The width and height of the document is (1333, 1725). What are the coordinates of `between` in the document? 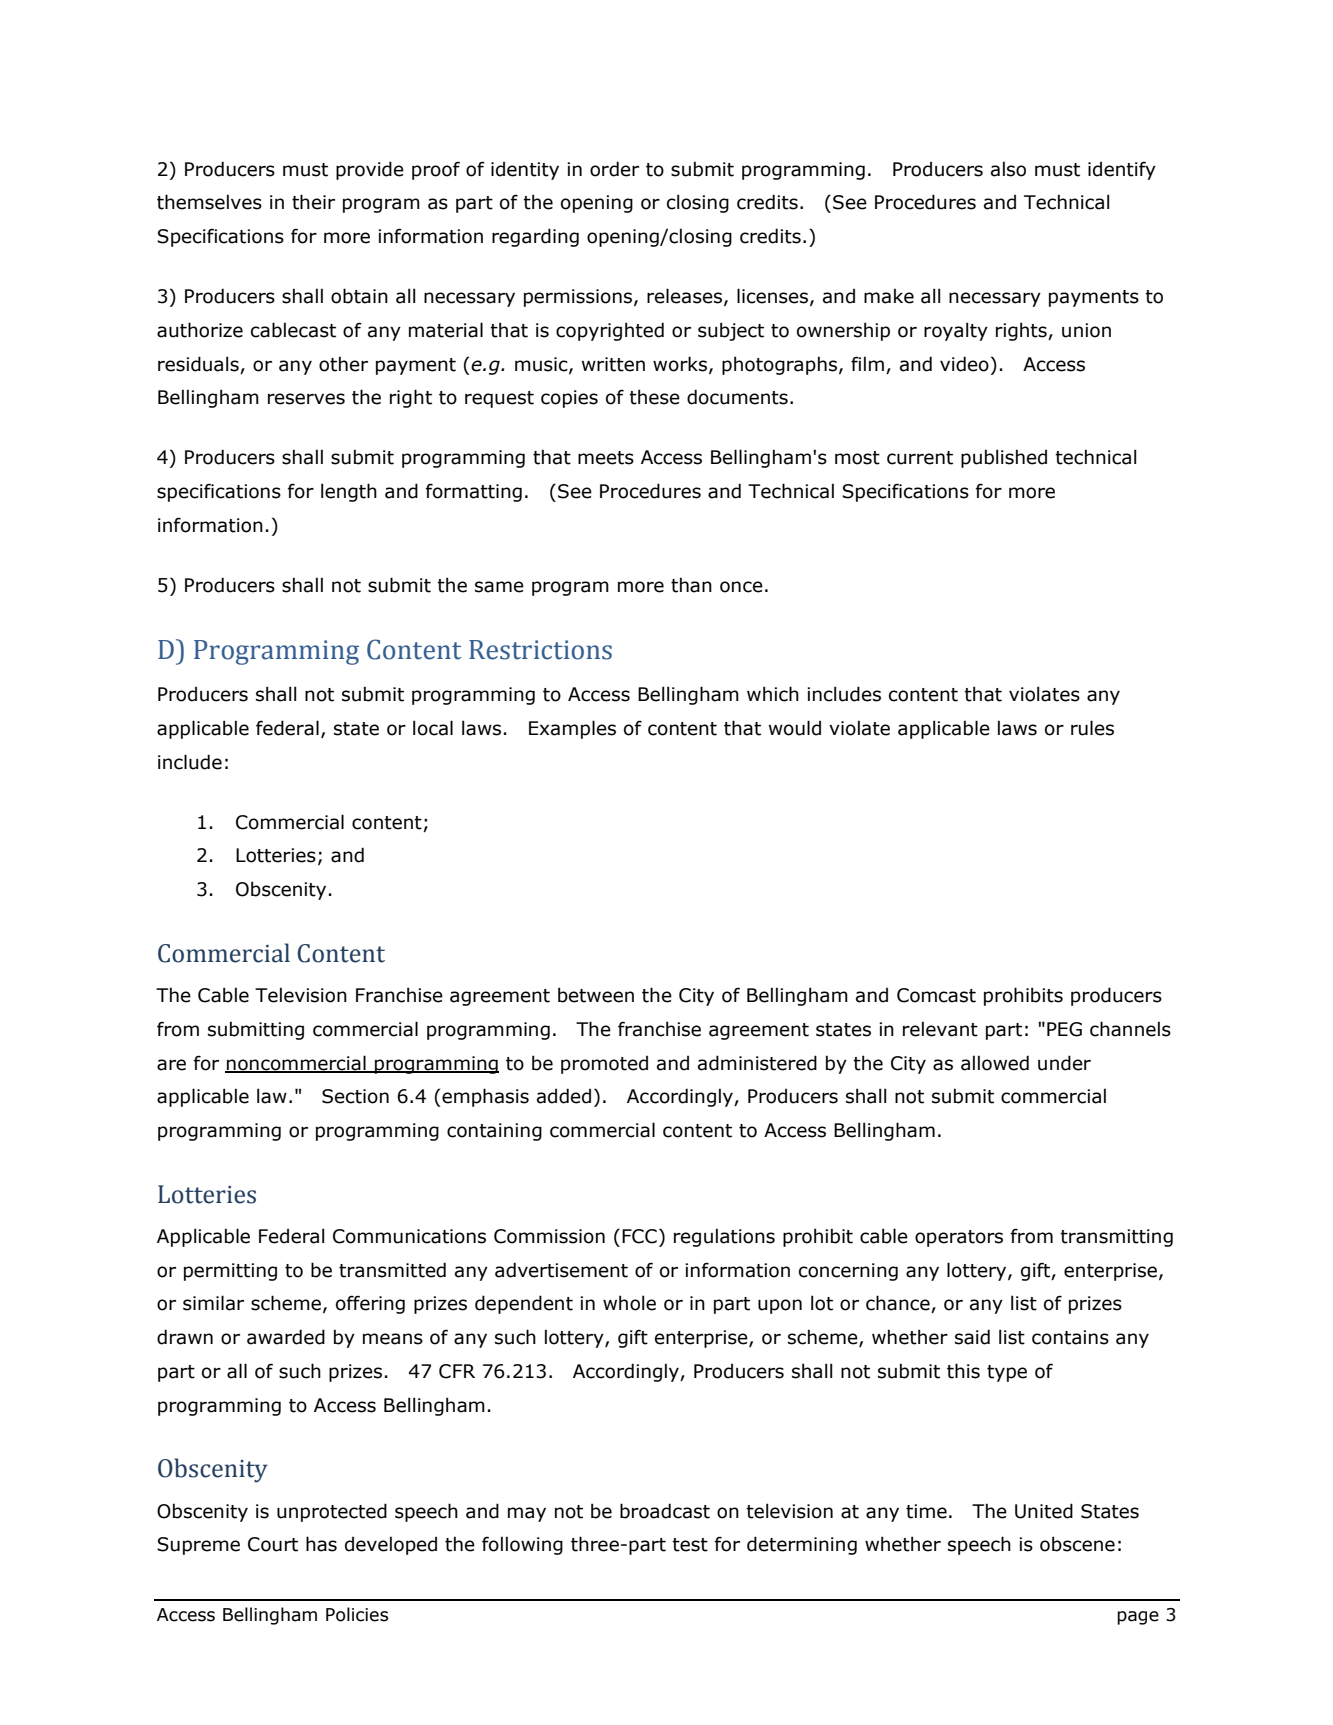 It's located at (596, 995).
